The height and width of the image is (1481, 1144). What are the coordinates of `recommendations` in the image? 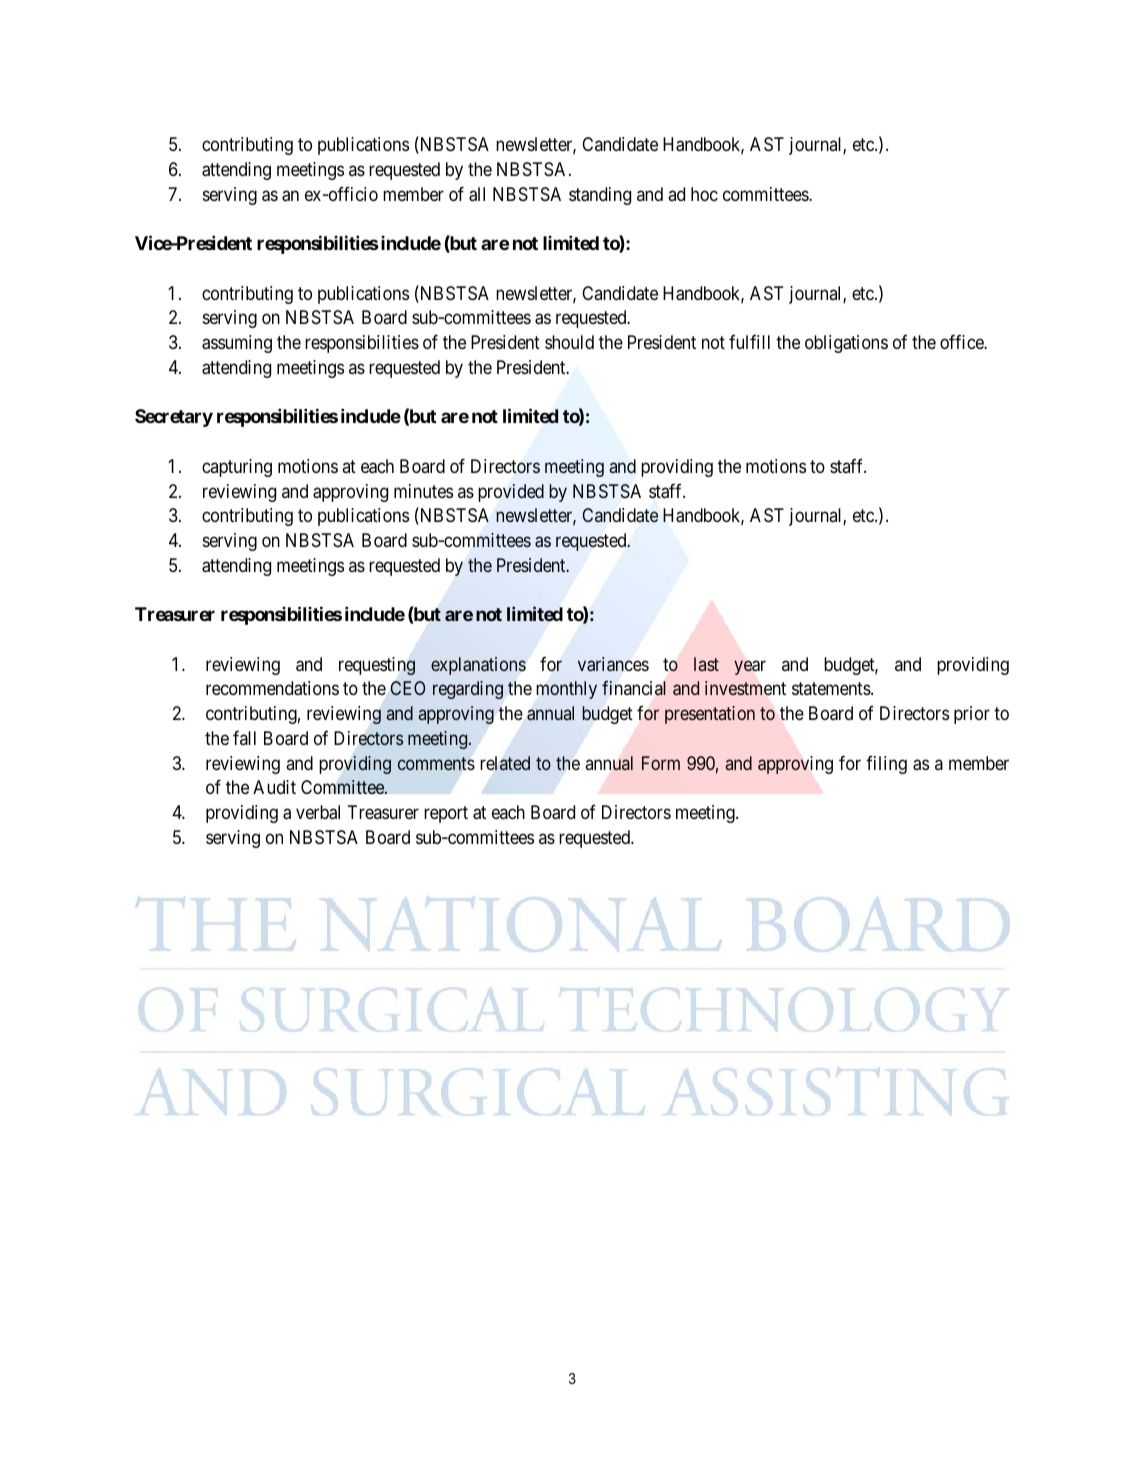 It's located at (272, 688).
